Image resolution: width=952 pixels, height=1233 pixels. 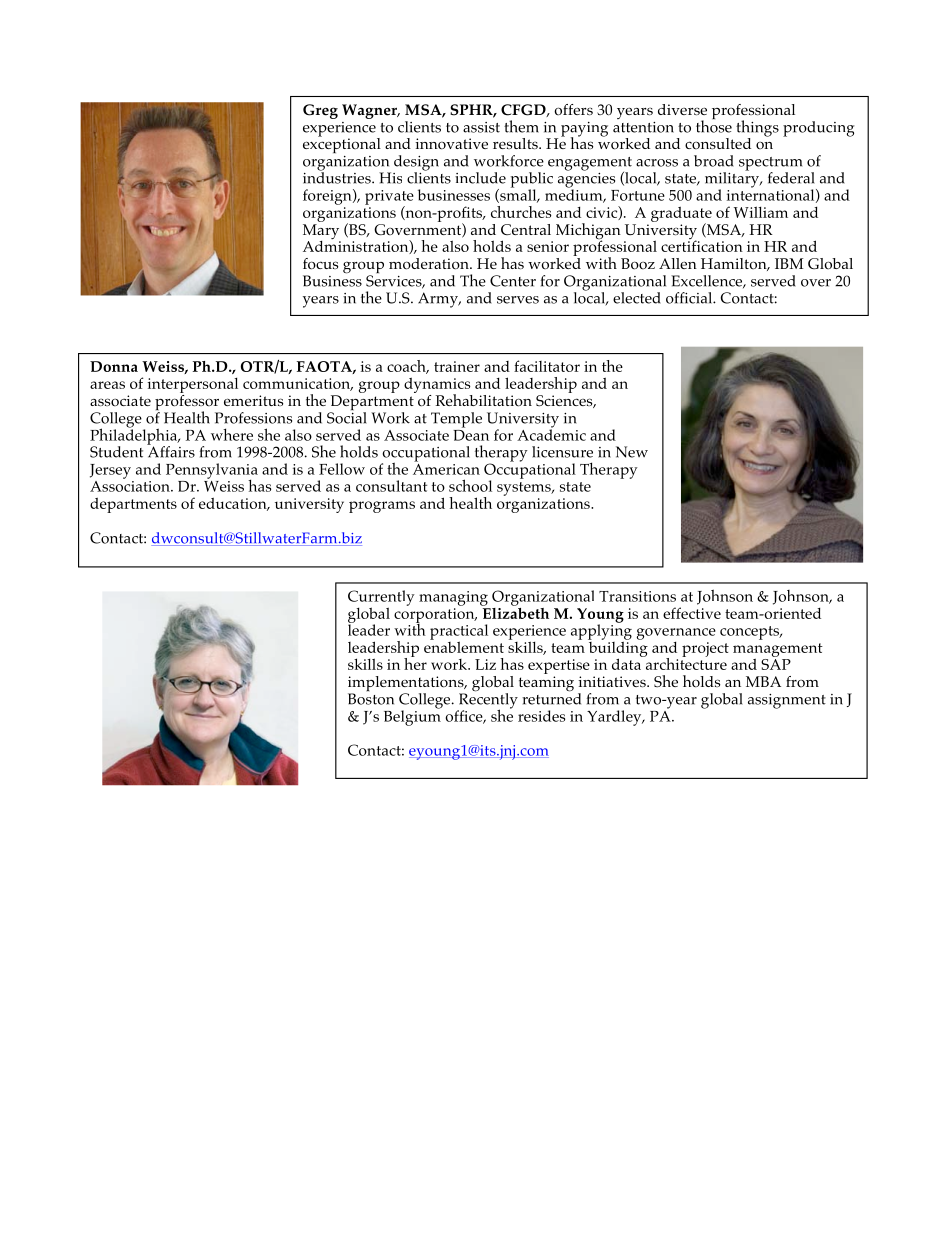 What do you see at coordinates (131, 485) in the screenshot?
I see `Association` at bounding box center [131, 485].
